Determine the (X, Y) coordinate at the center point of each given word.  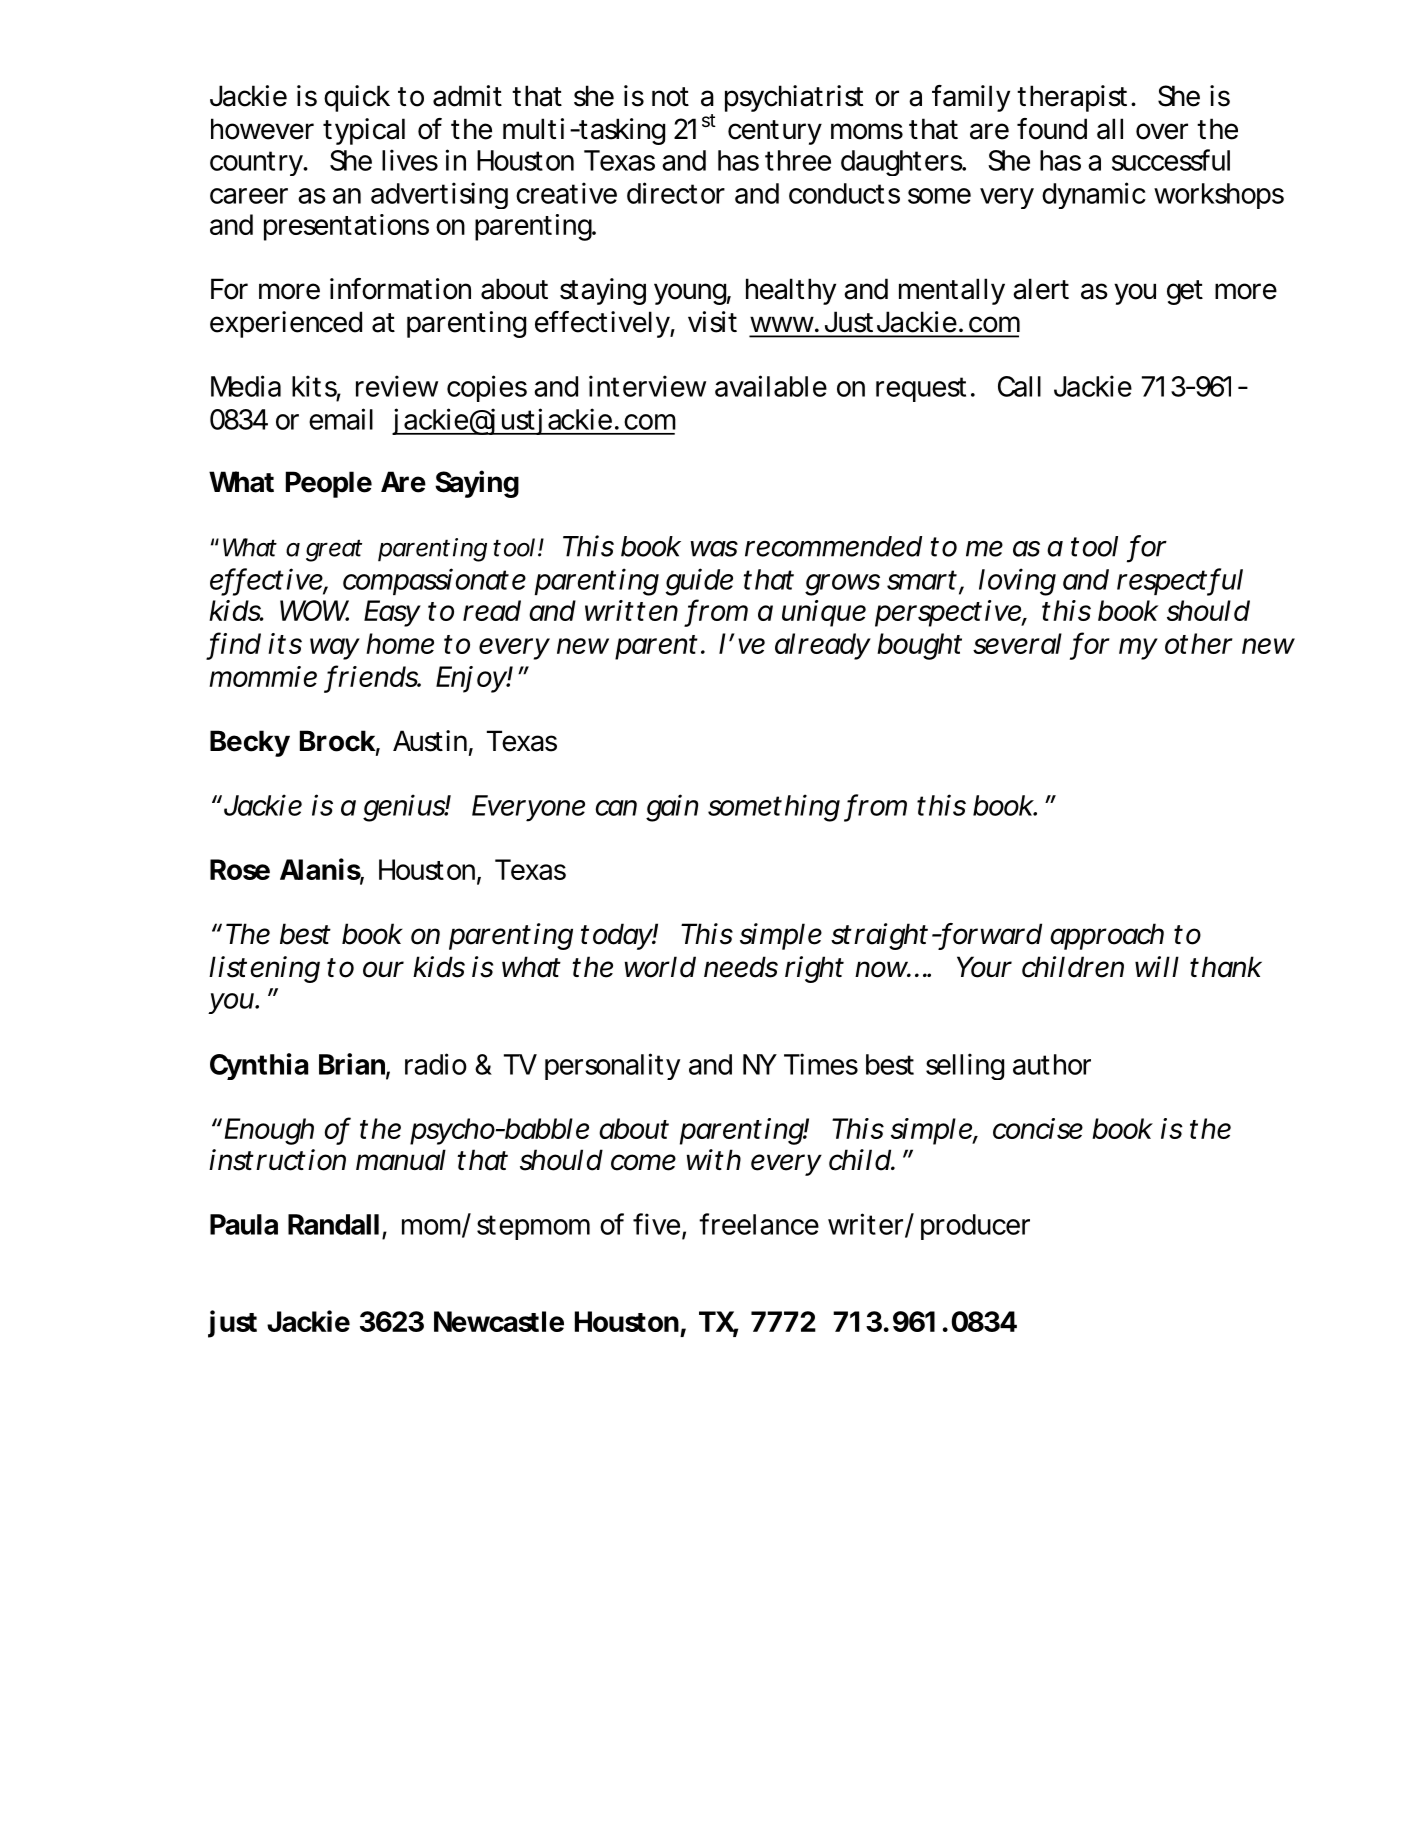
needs (741, 967)
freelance (759, 1224)
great (334, 550)
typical (364, 131)
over (1162, 131)
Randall (333, 1224)
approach (1107, 936)
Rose (240, 869)
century (775, 132)
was (714, 549)
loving (1017, 582)
